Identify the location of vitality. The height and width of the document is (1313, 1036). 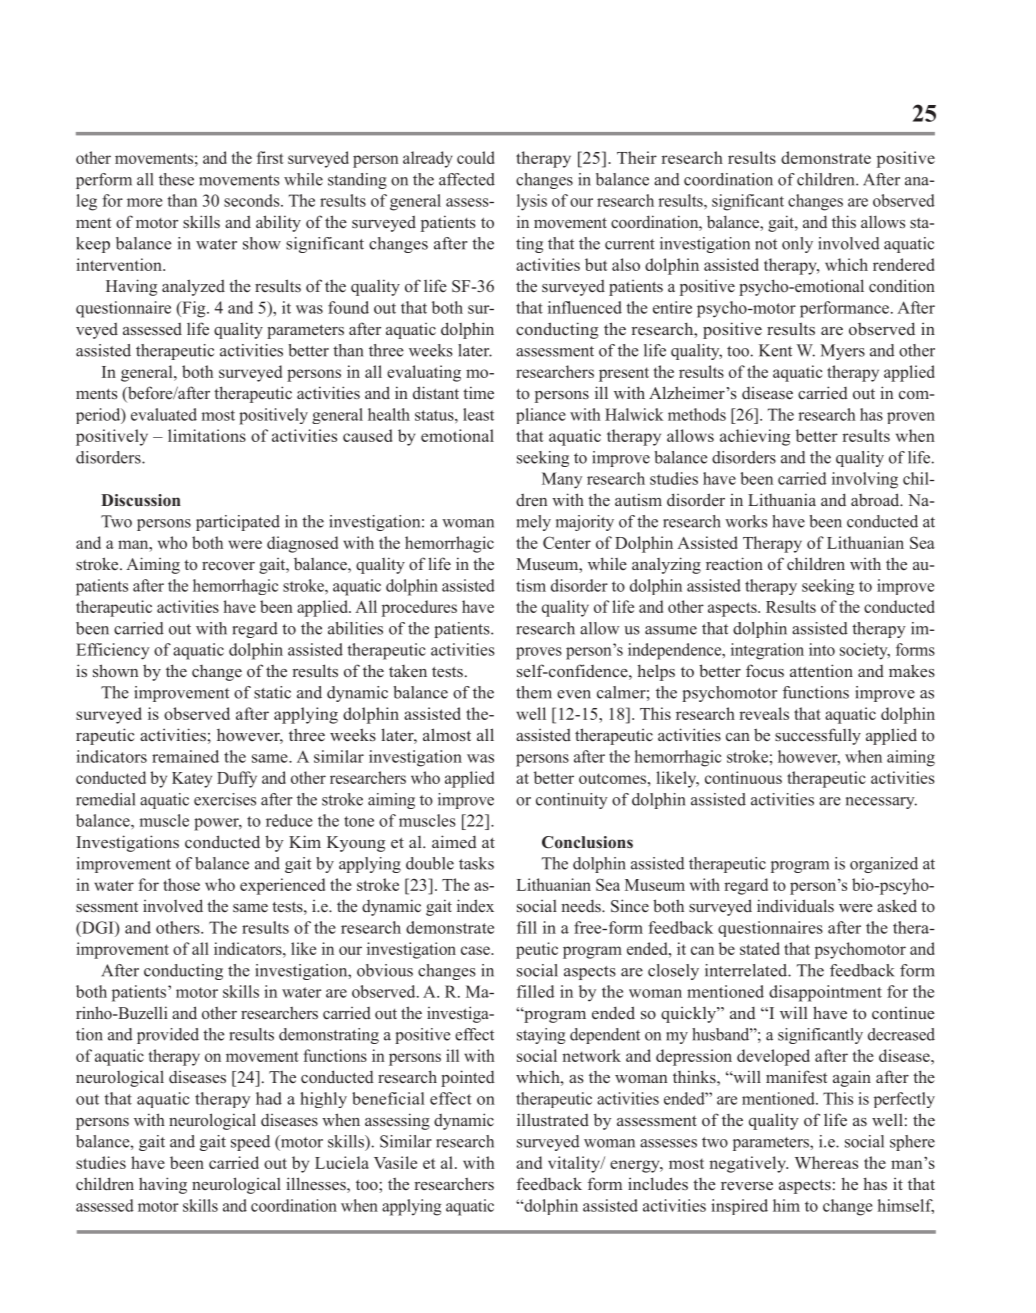
(575, 1164).
